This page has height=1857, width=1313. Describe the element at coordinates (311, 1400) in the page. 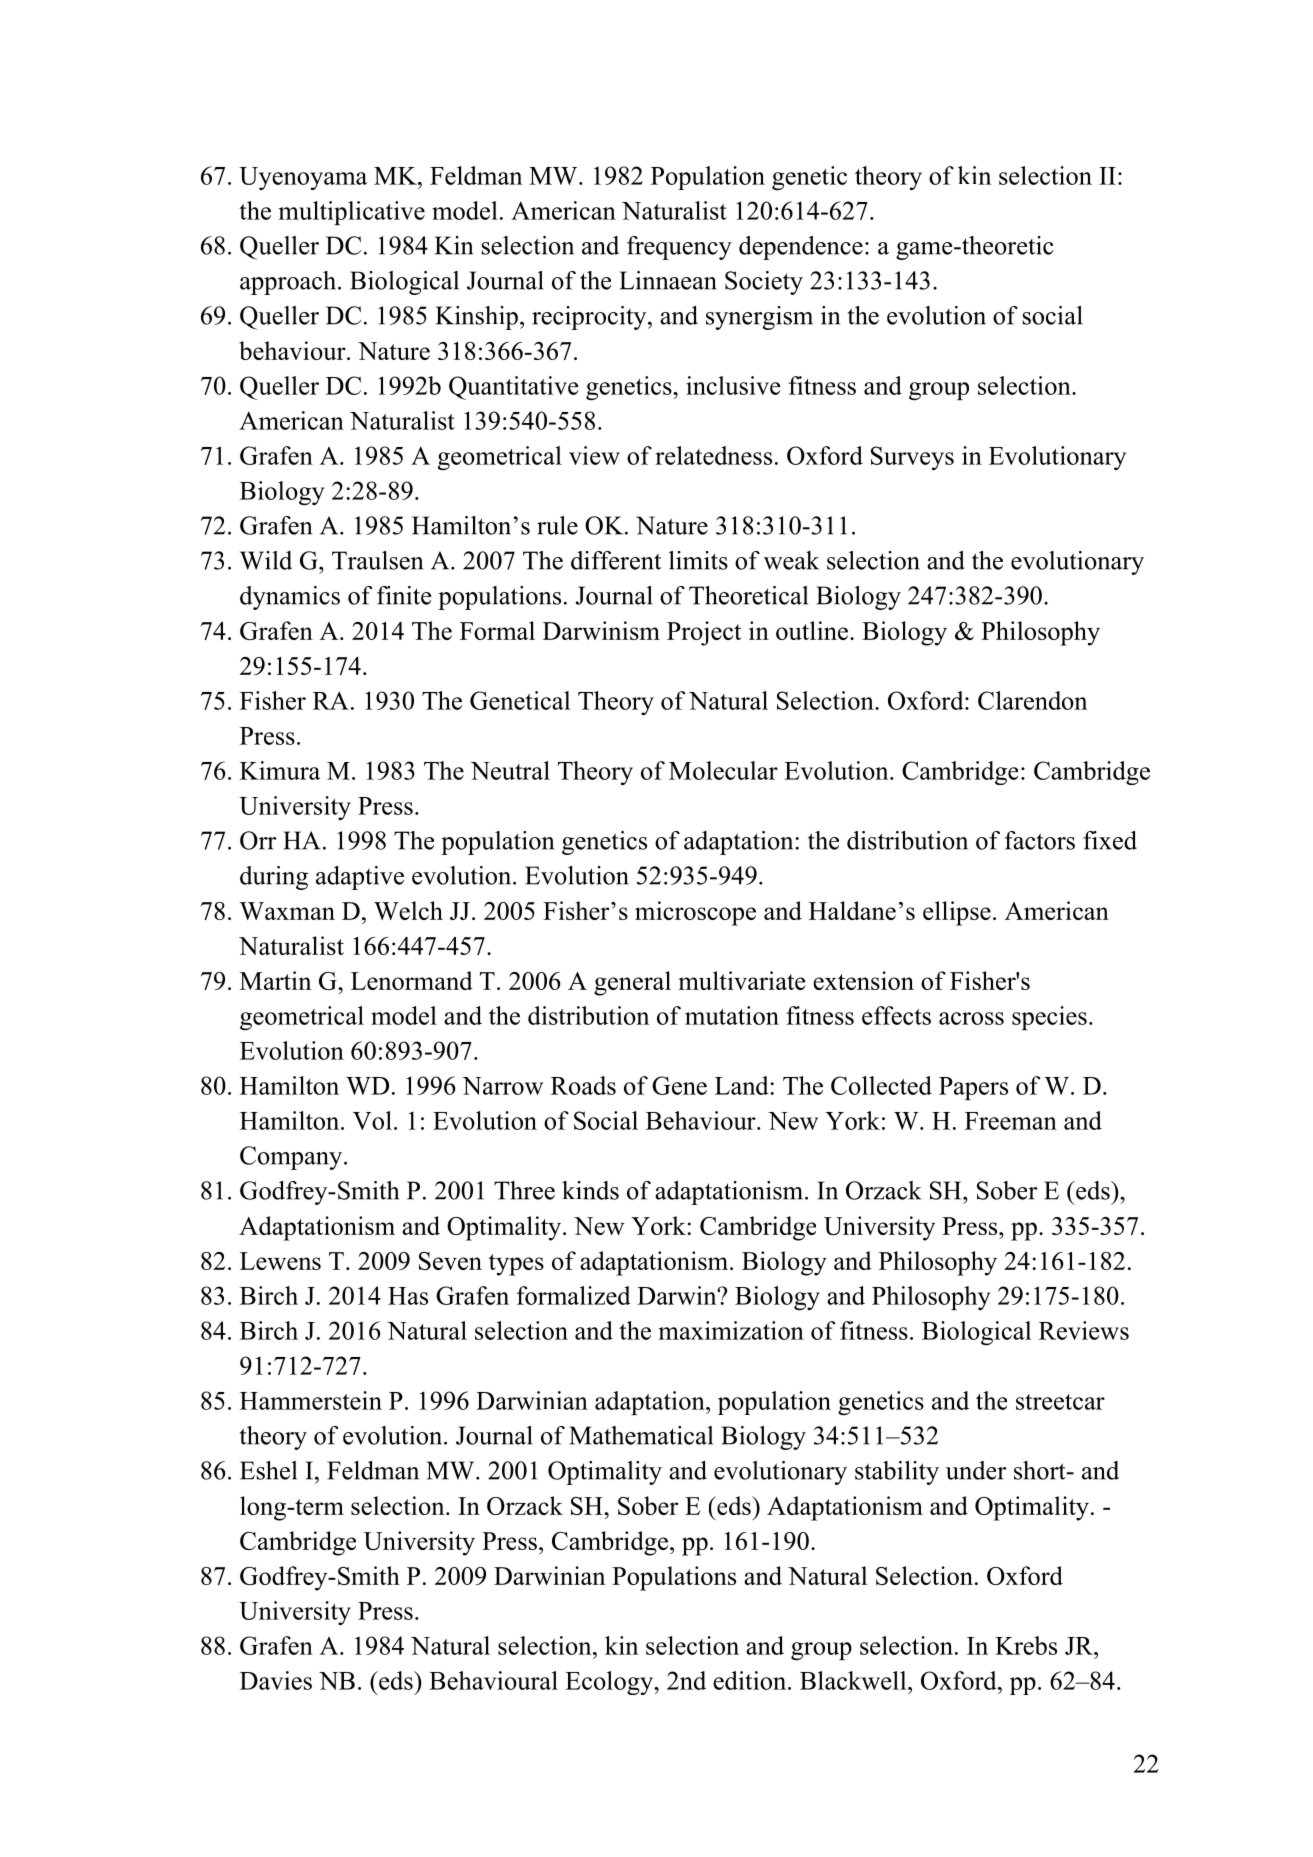

I see `Hammerstein` at that location.
